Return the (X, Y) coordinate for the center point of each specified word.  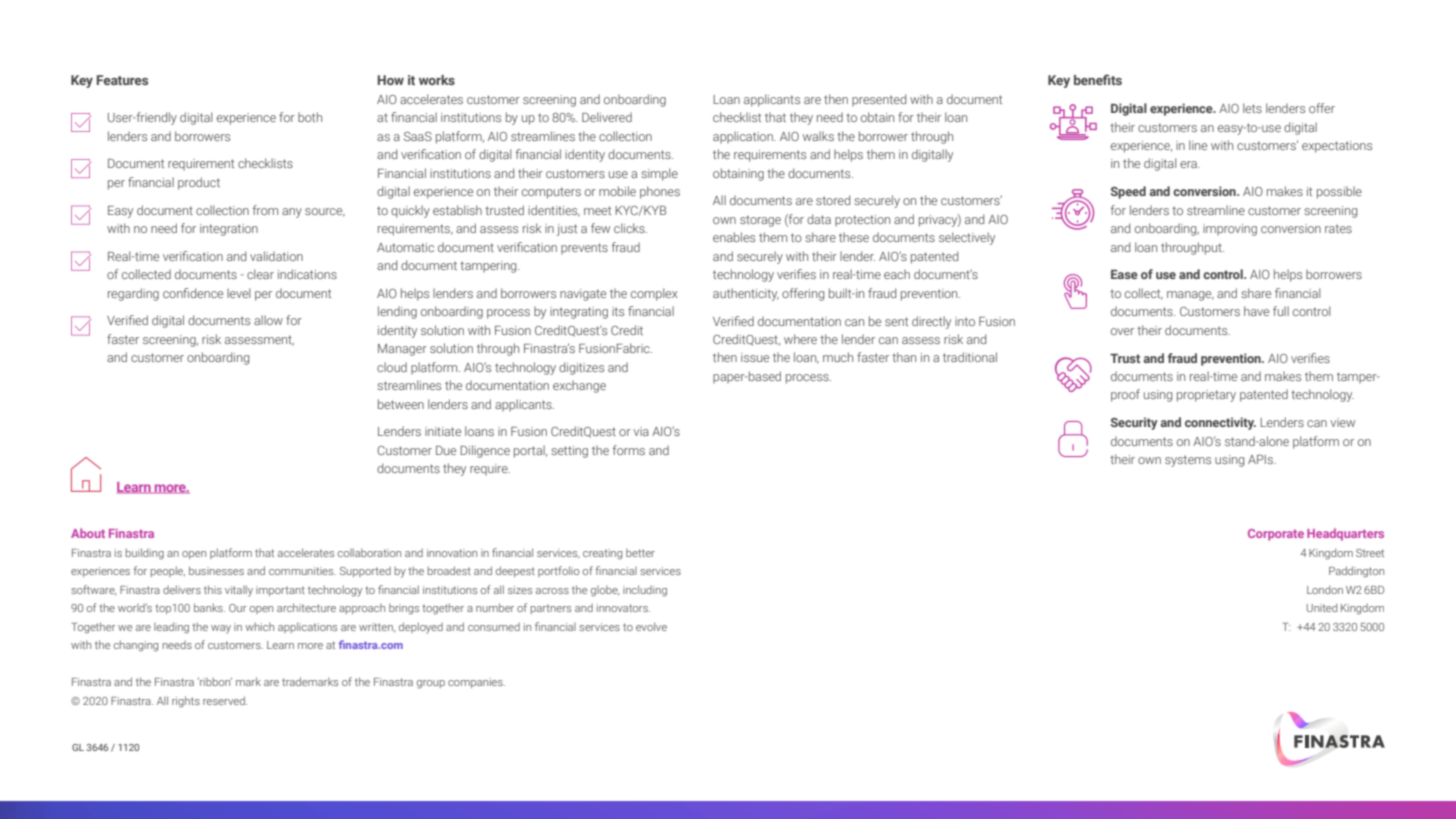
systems (1188, 461)
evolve (651, 626)
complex (654, 294)
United (1322, 607)
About (88, 533)
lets (1252, 108)
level (238, 293)
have (1256, 311)
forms (629, 450)
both (310, 117)
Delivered (607, 117)
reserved (225, 700)
